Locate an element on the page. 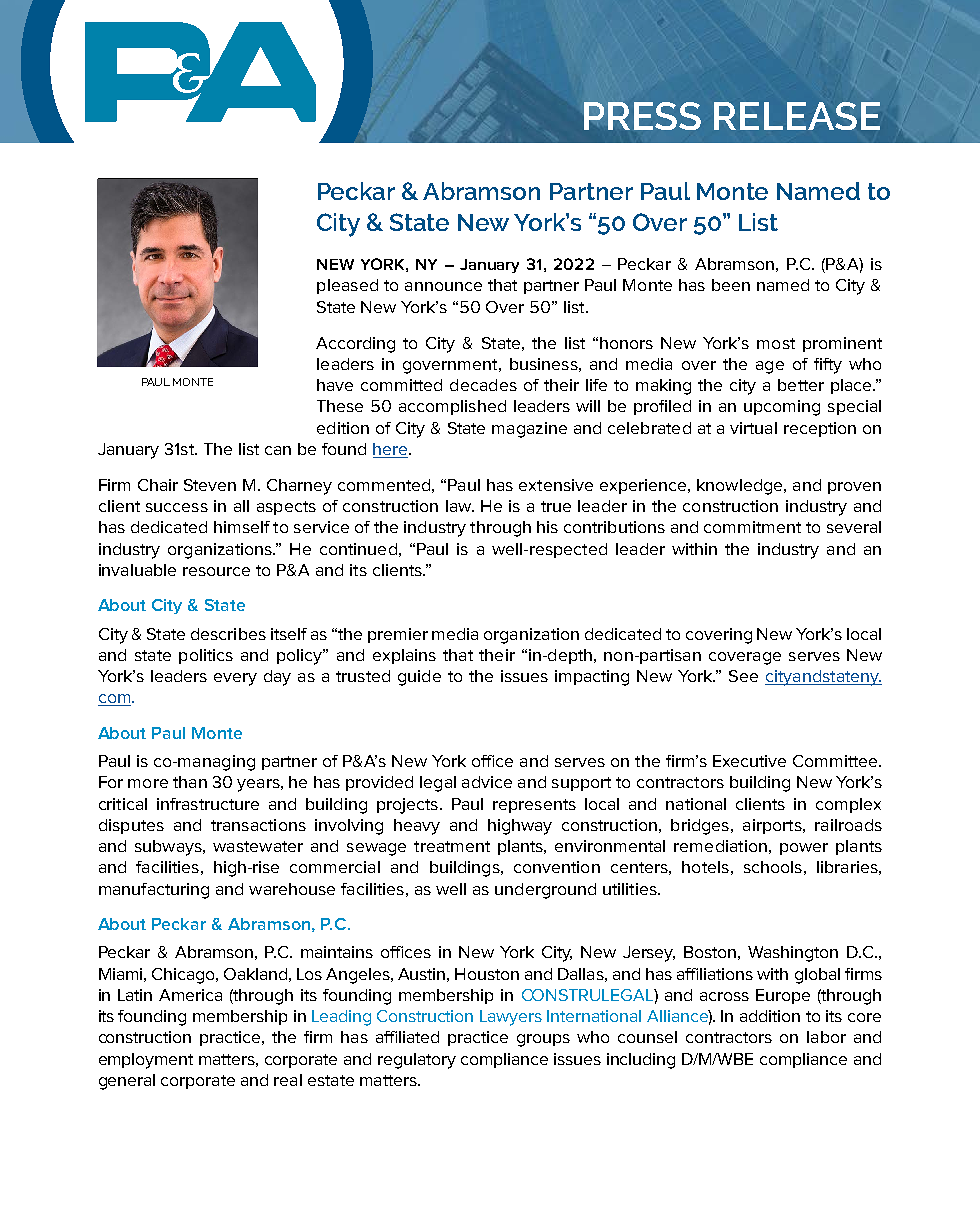 Image resolution: width=980 pixels, height=1218 pixels. groups is located at coordinates (543, 1040).
